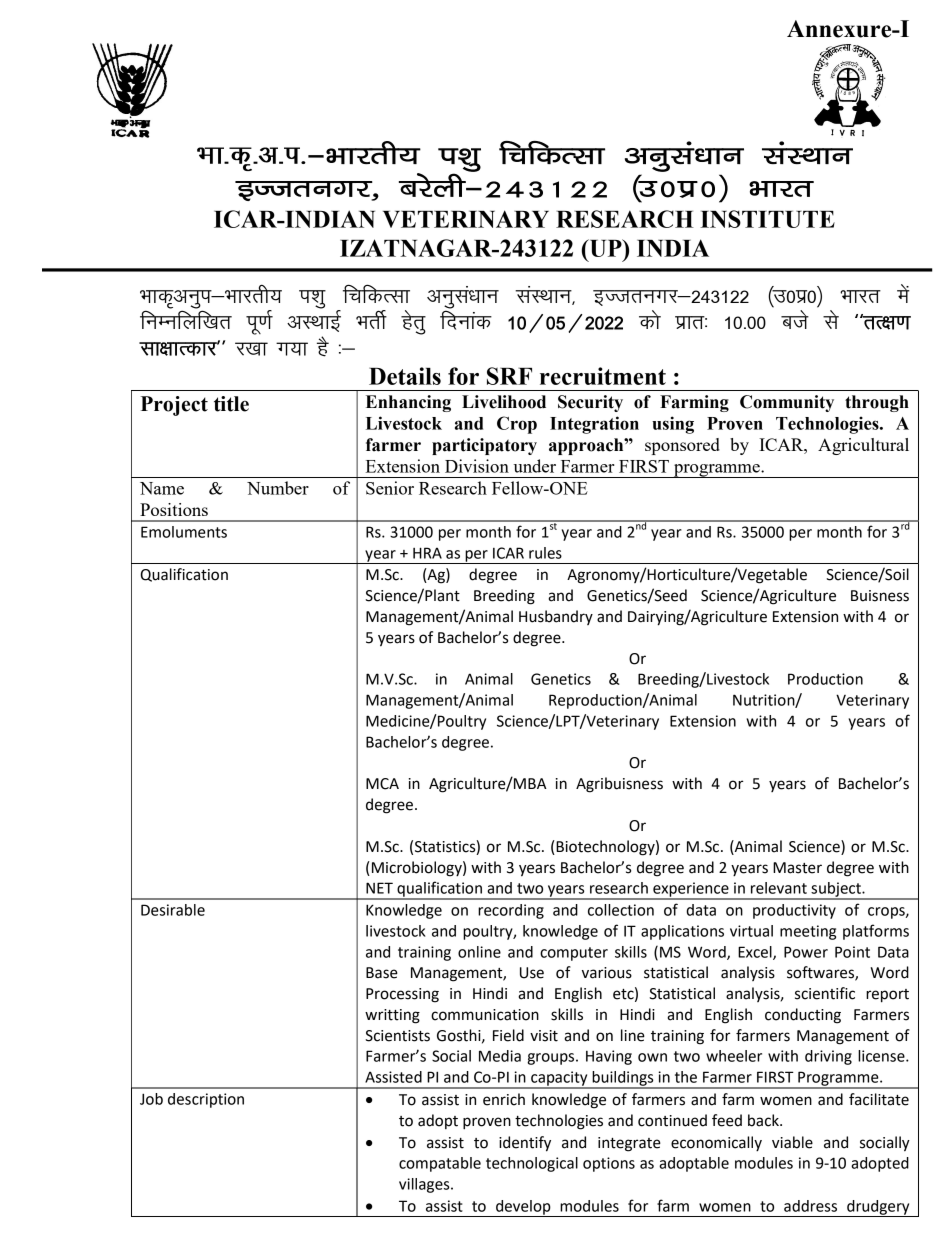 The width and height of the screenshot is (952, 1233). Describe the element at coordinates (767, 219) in the screenshot. I see `INSTITUTE` at that location.
